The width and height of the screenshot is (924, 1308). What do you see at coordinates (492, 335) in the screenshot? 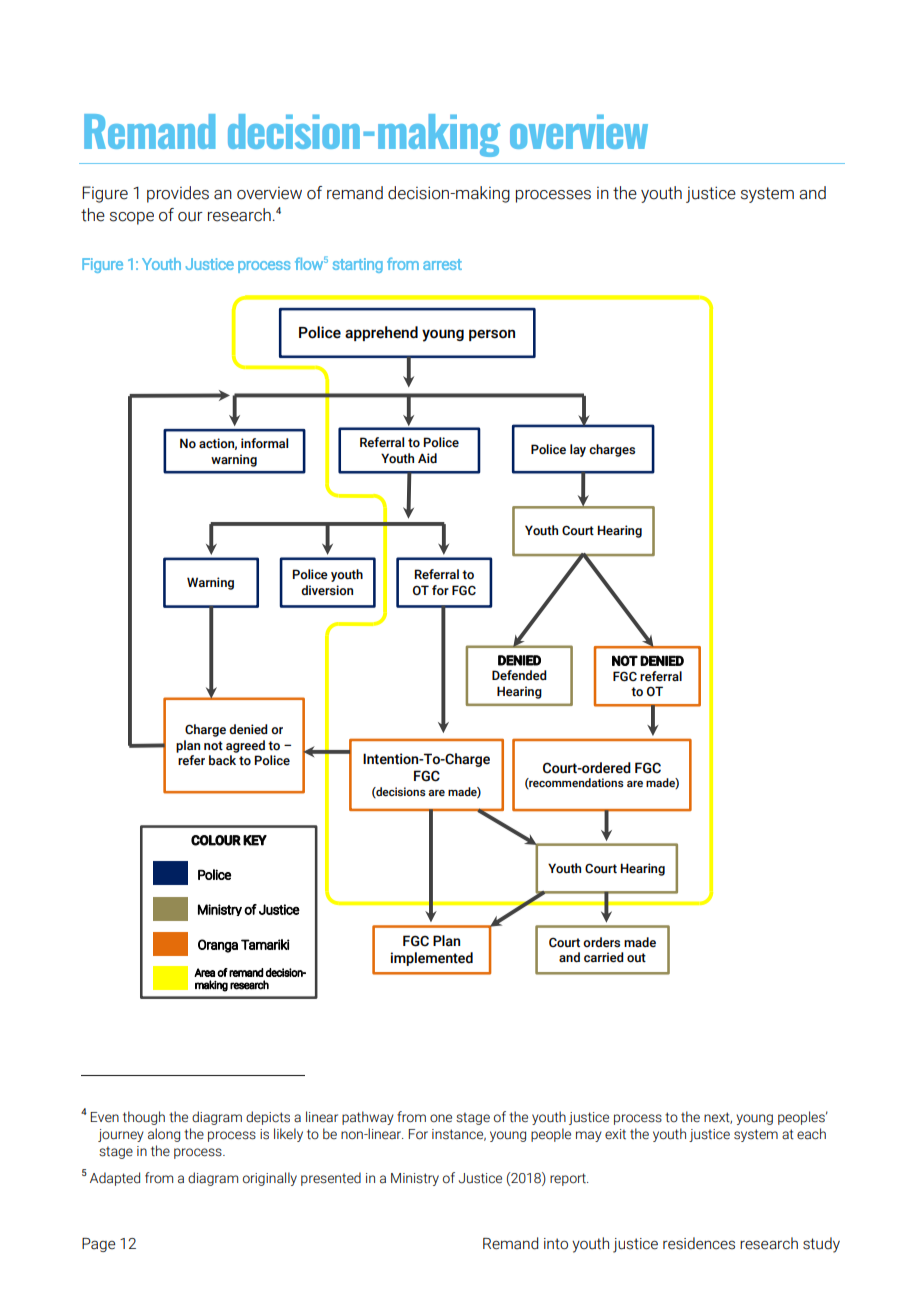
I see `person` at bounding box center [492, 335].
